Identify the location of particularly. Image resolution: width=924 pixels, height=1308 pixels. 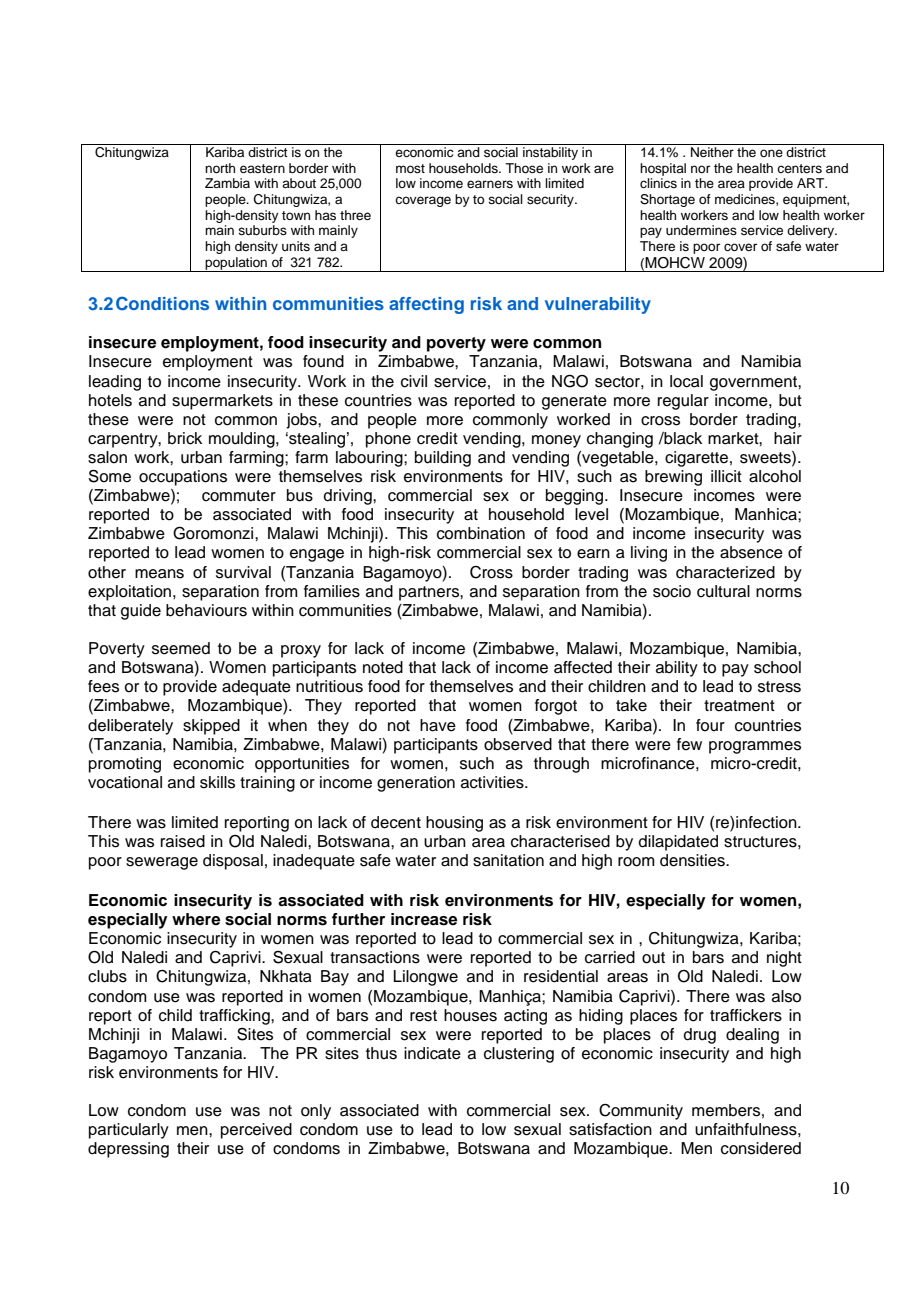
(129, 1131).
